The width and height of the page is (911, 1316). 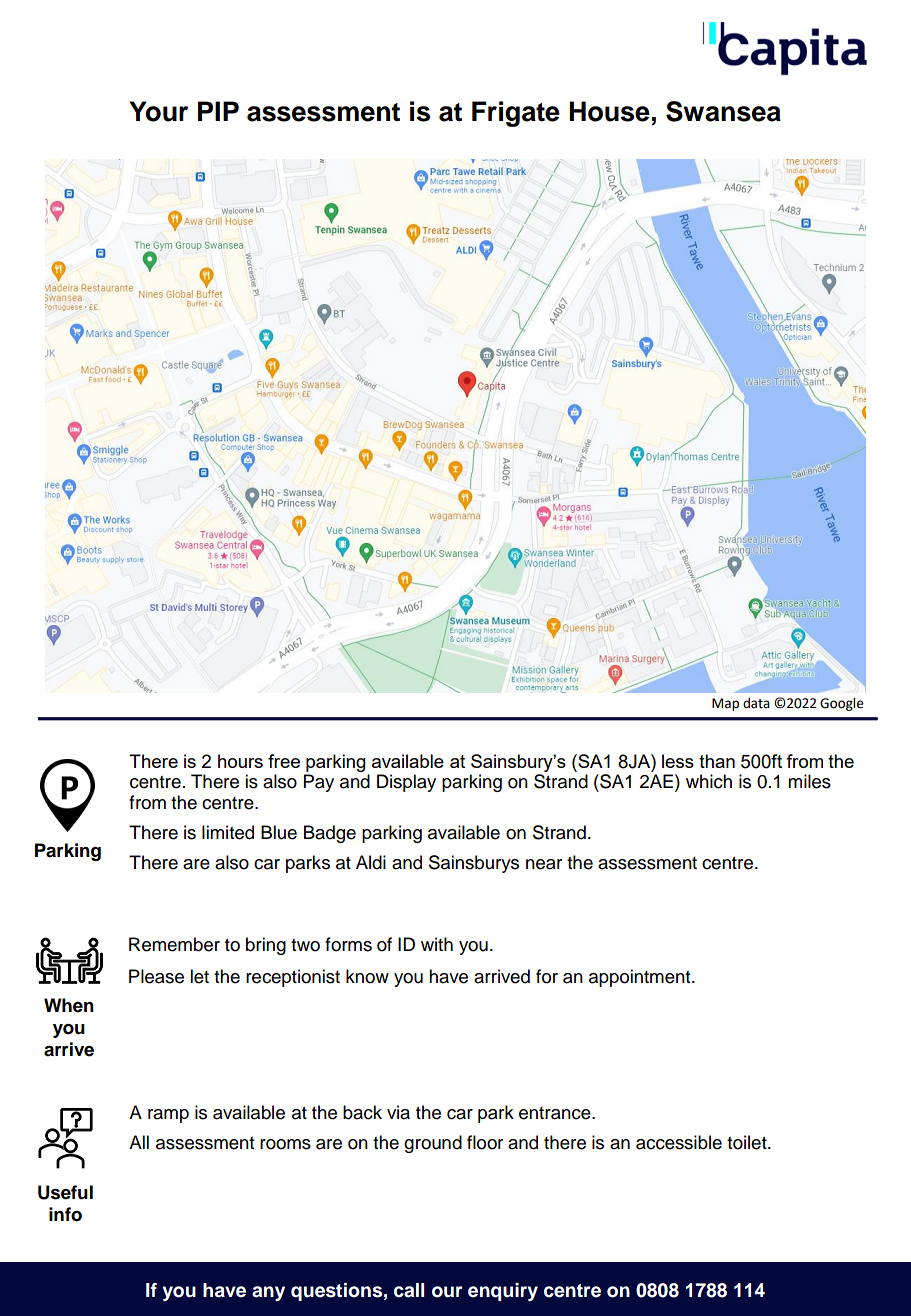 What do you see at coordinates (65, 1214) in the page?
I see `info` at bounding box center [65, 1214].
